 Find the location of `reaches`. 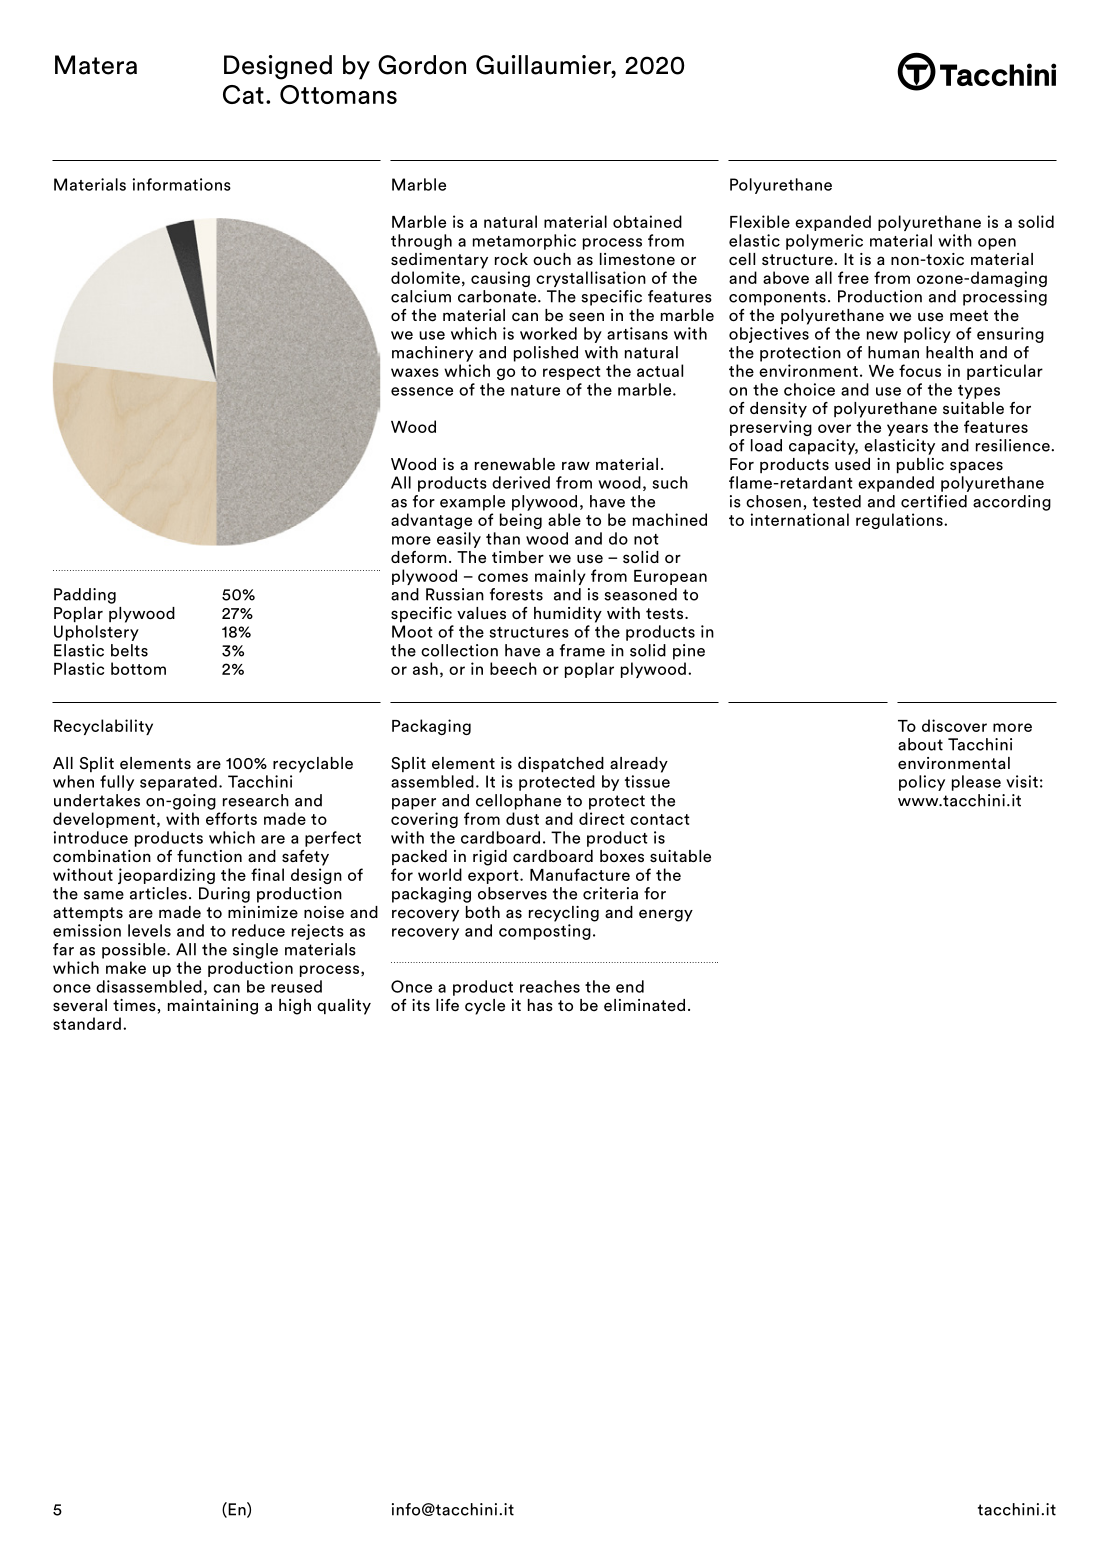

reaches is located at coordinates (550, 986).
